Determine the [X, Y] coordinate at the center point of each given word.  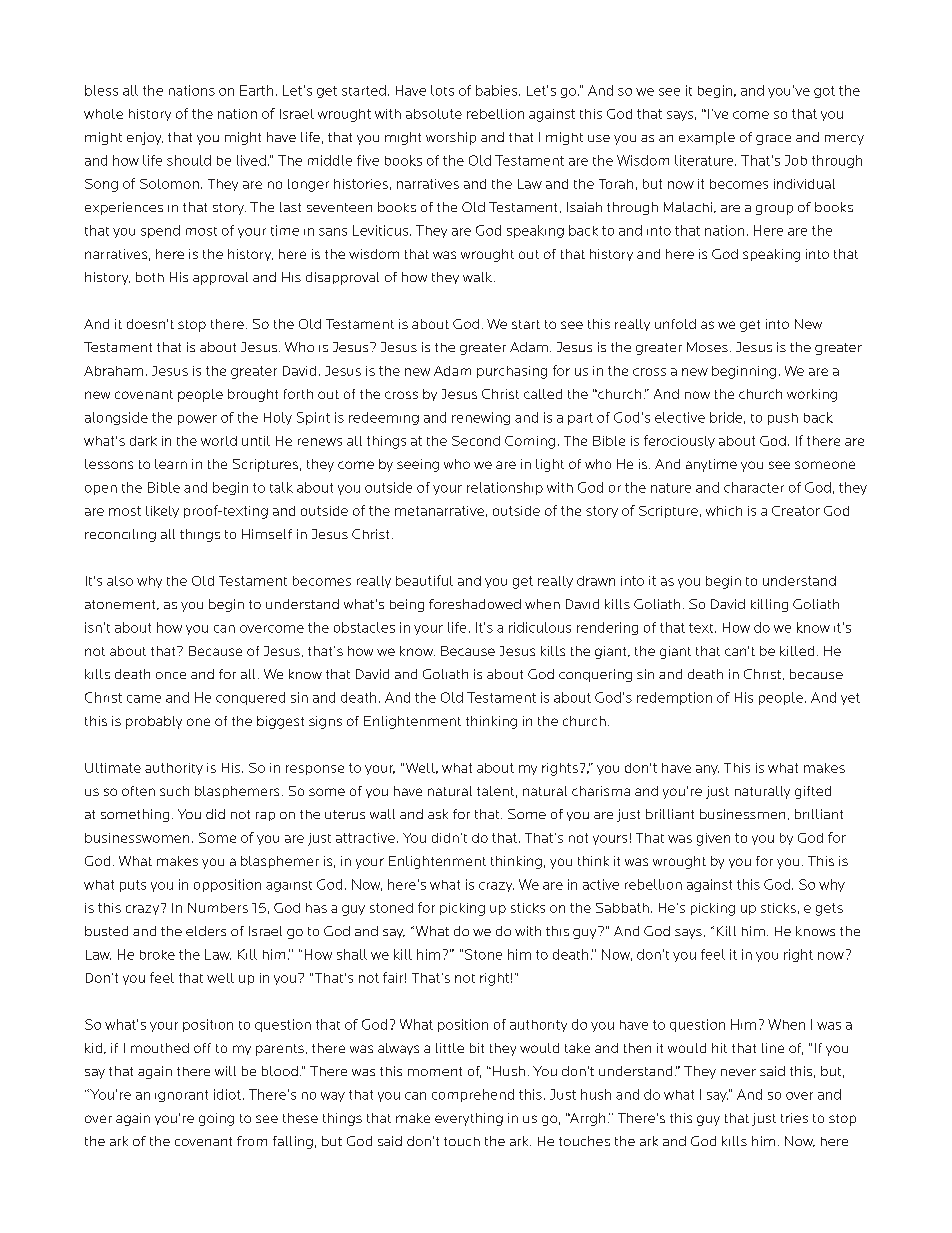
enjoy [145, 138]
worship [451, 138]
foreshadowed [475, 604]
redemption [674, 698]
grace [773, 140]
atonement [121, 605]
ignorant [181, 1096]
